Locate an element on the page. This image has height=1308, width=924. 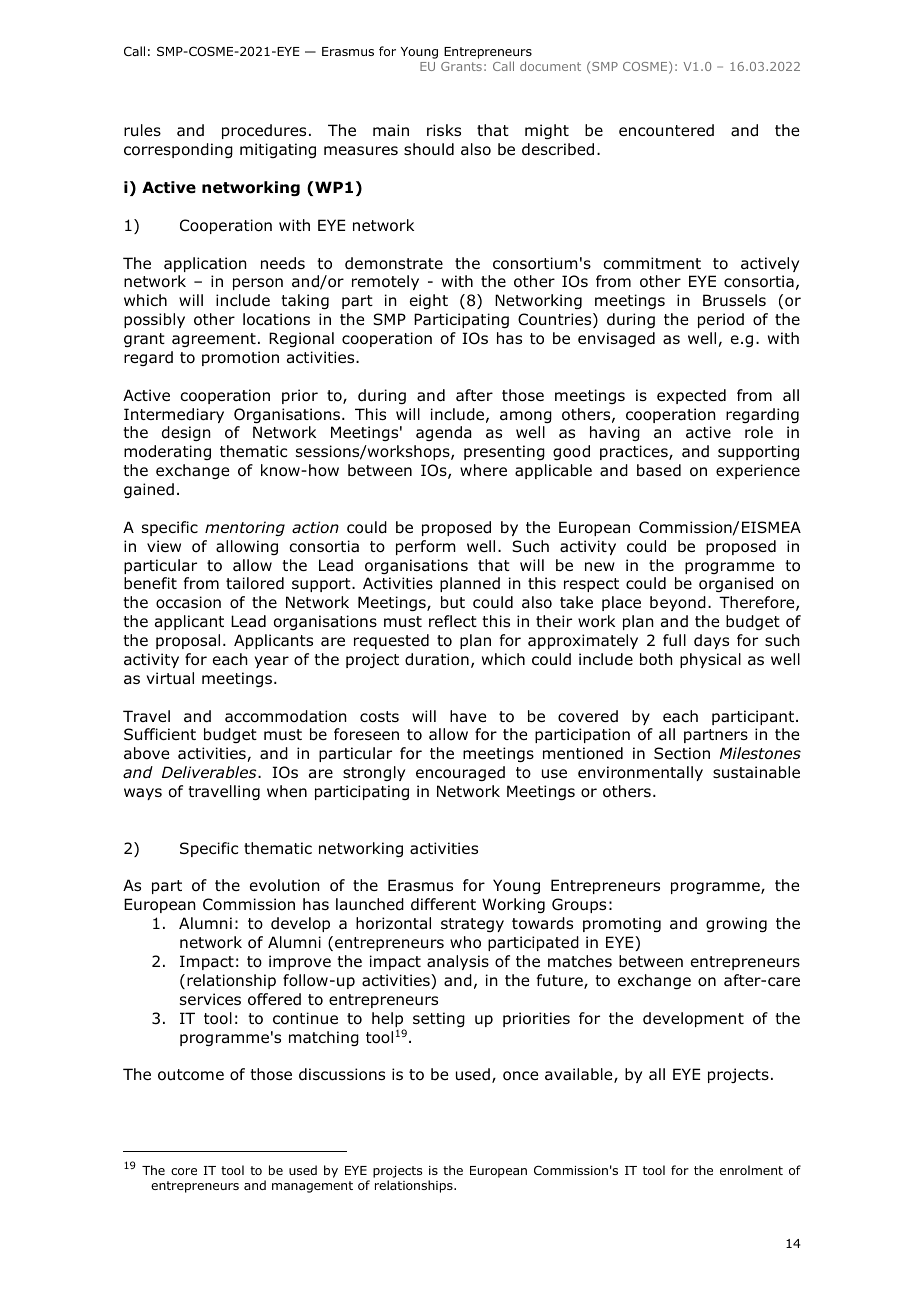
risks is located at coordinates (444, 130).
